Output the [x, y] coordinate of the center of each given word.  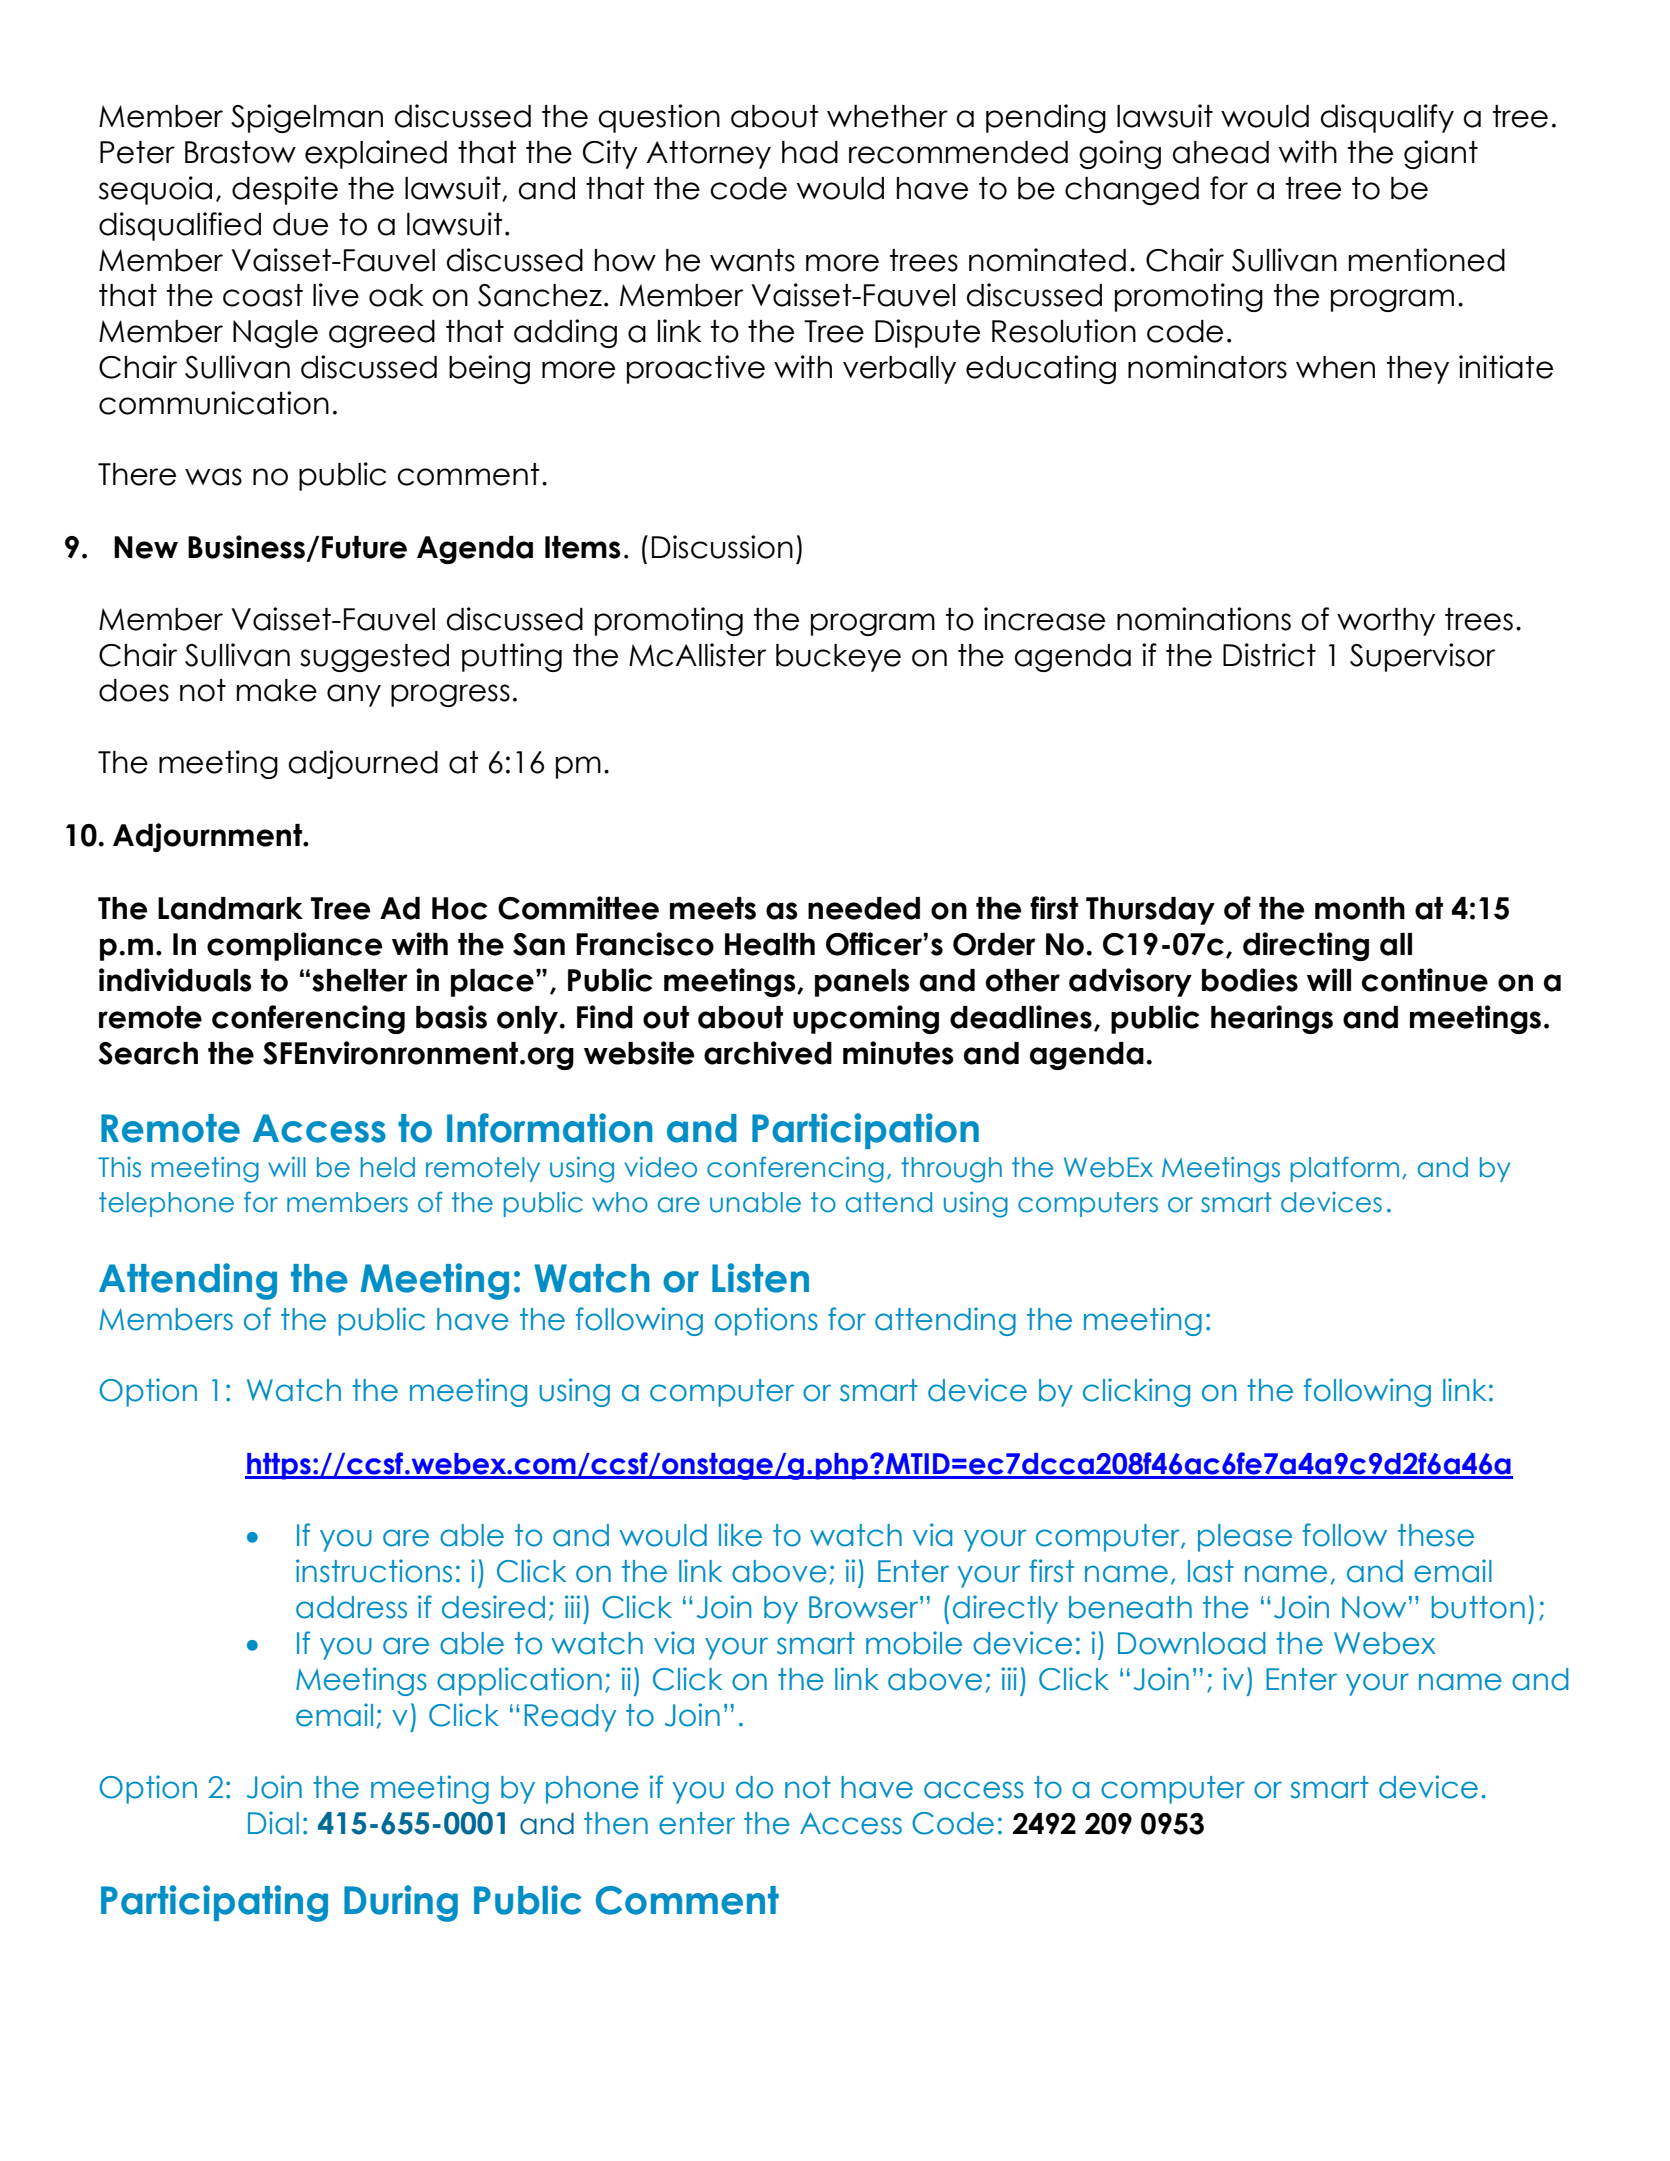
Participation [865, 1131]
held [388, 1167]
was [213, 477]
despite [285, 190]
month [1360, 908]
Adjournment [208, 837]
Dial [273, 1823]
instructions [374, 1571]
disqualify [1387, 118]
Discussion [722, 547]
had [810, 152]
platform [1345, 1169]
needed [864, 908]
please [1245, 1538]
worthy [1386, 622]
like [740, 1535]
